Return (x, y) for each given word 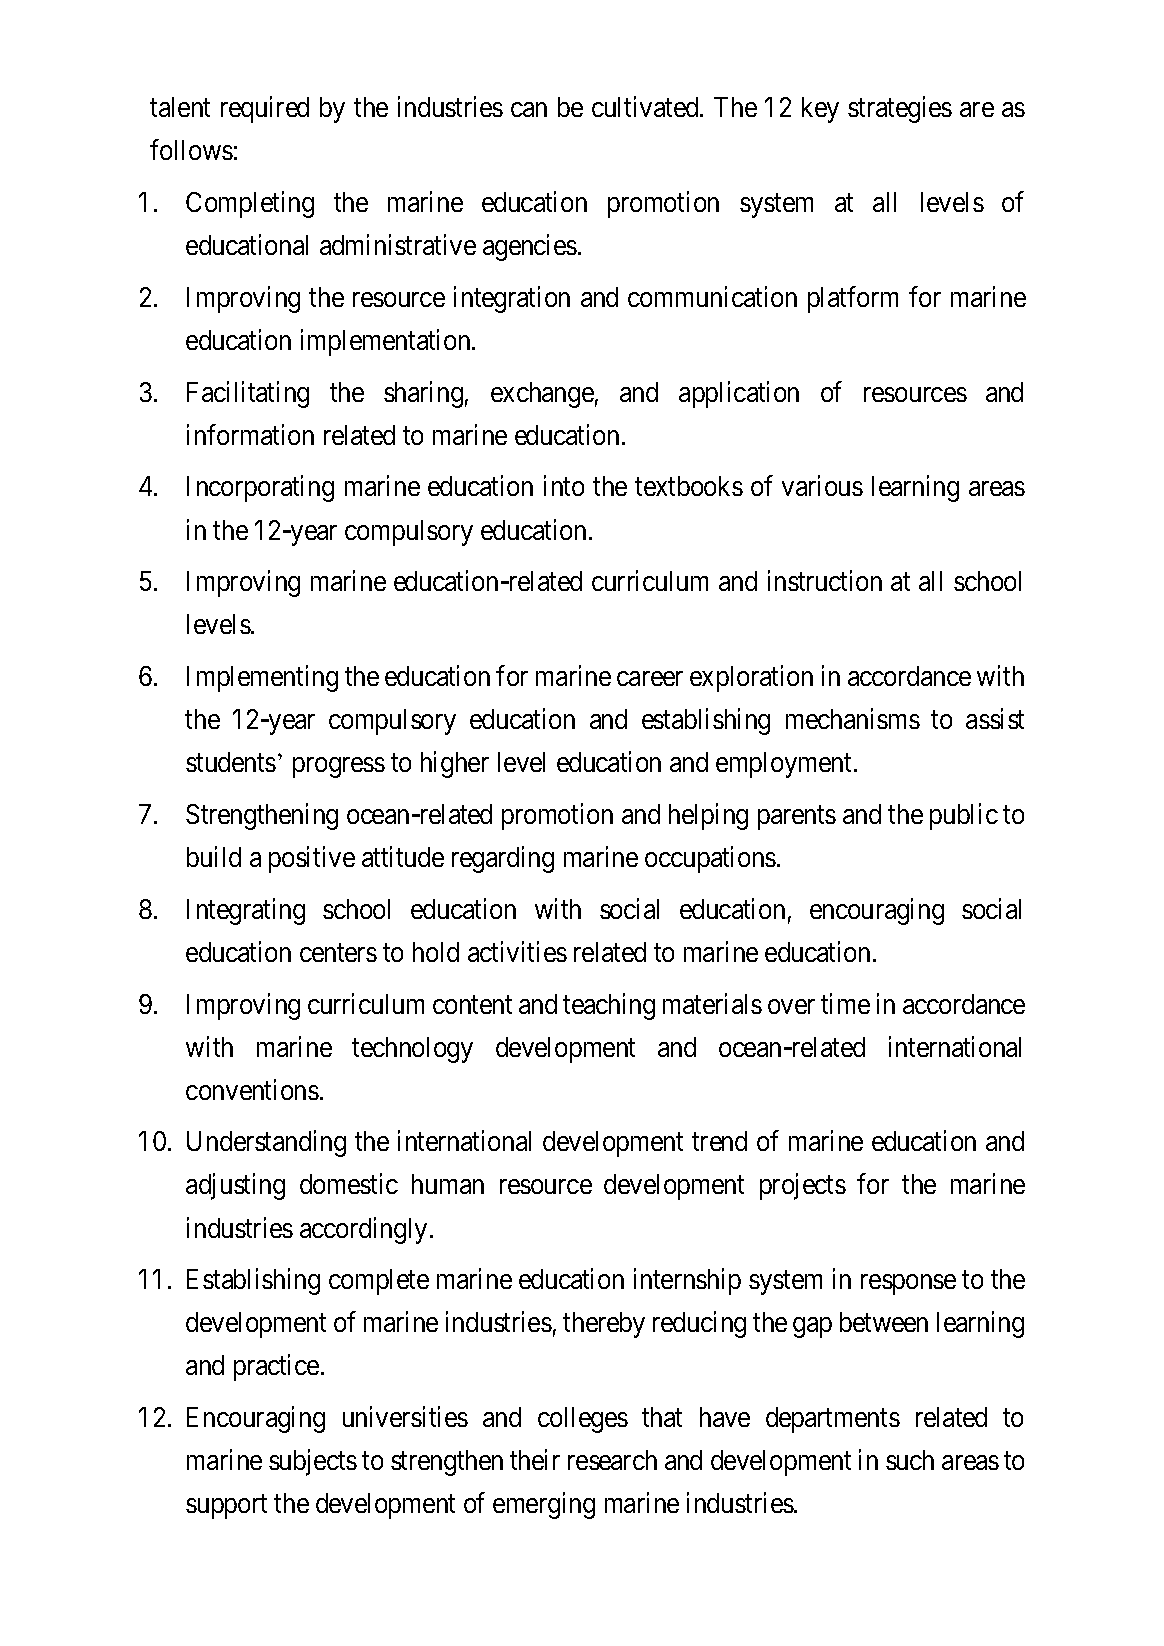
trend (719, 1141)
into (564, 486)
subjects (313, 1462)
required (265, 110)
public (964, 816)
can (529, 110)
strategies (900, 110)
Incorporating (260, 489)
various (822, 486)
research (612, 1460)
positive (312, 859)
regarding (503, 859)
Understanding (266, 1144)
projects (803, 1187)
